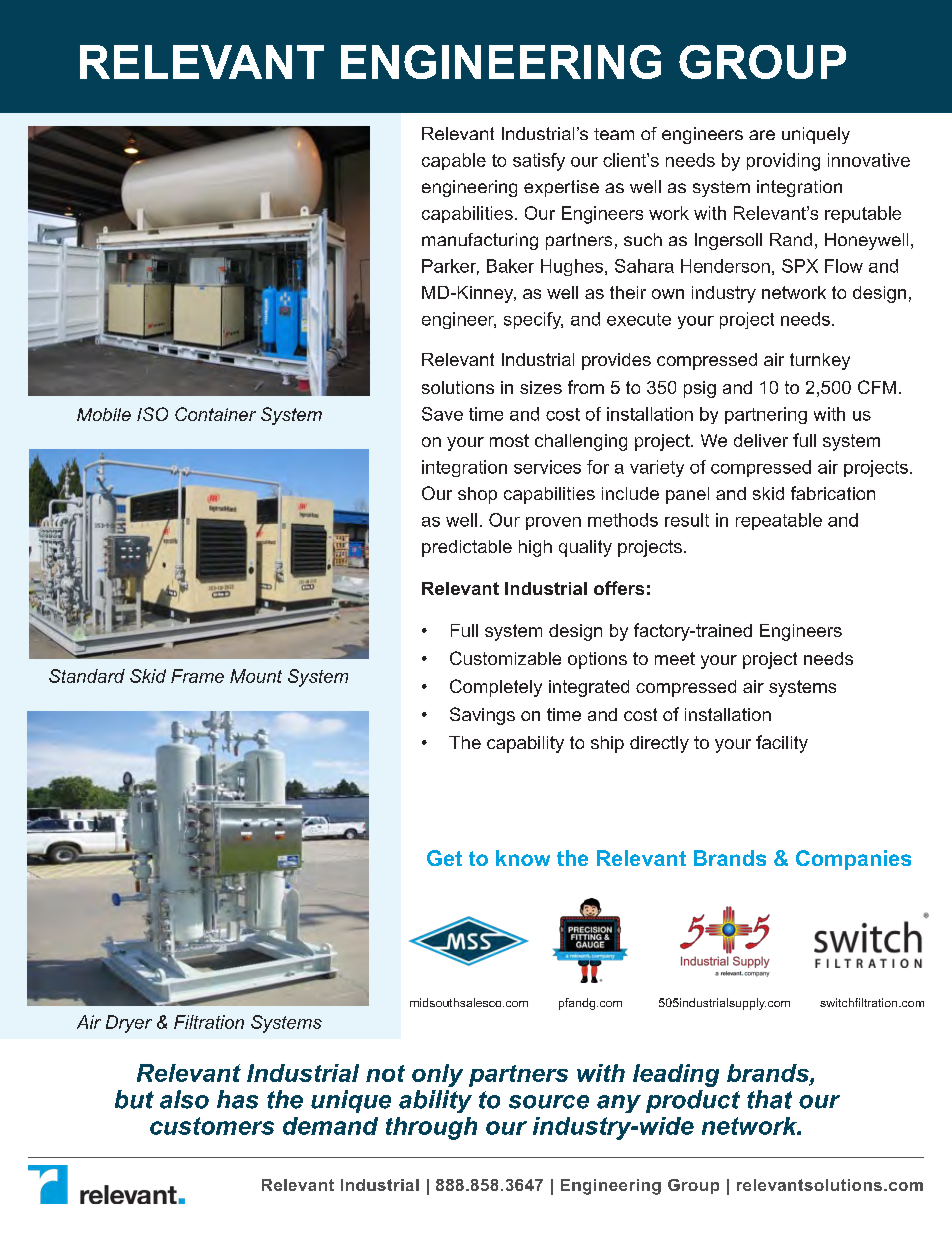  Describe the element at coordinates (505, 658) in the screenshot. I see `Customizable` at that location.
